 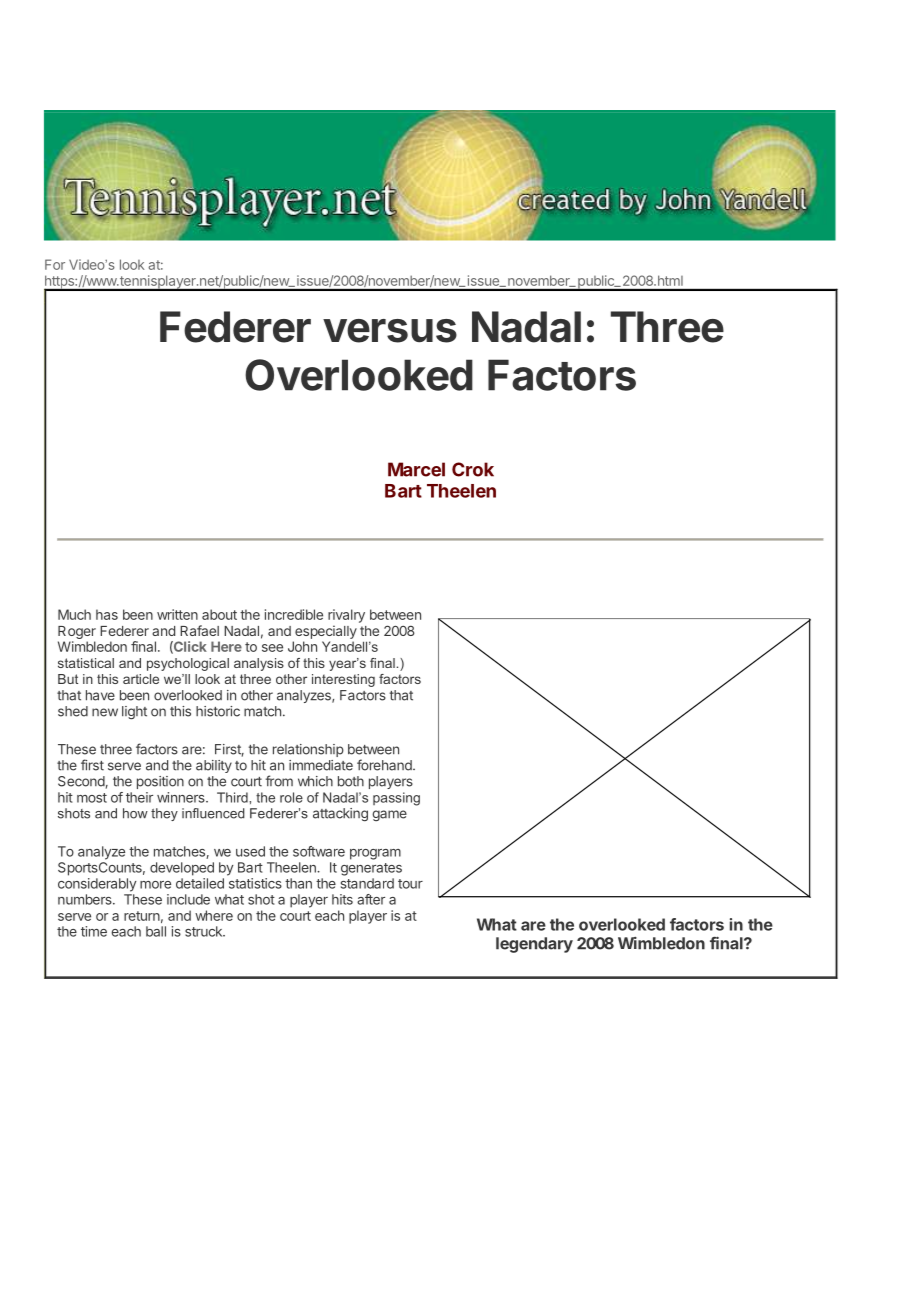 What do you see at coordinates (534, 945) in the page?
I see `legendary` at bounding box center [534, 945].
